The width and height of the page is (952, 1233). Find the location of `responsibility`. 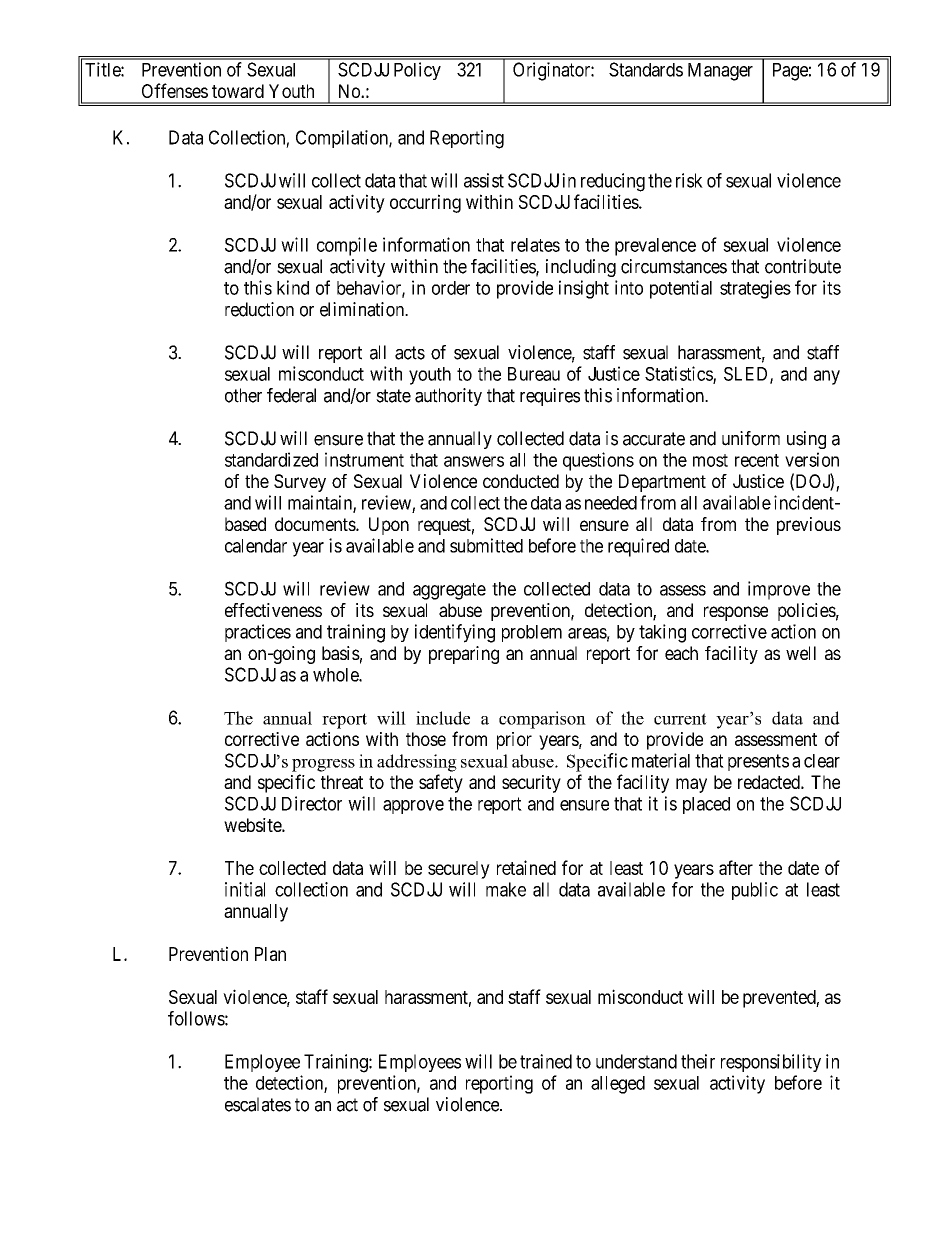

responsibility is located at coordinates (771, 1063).
